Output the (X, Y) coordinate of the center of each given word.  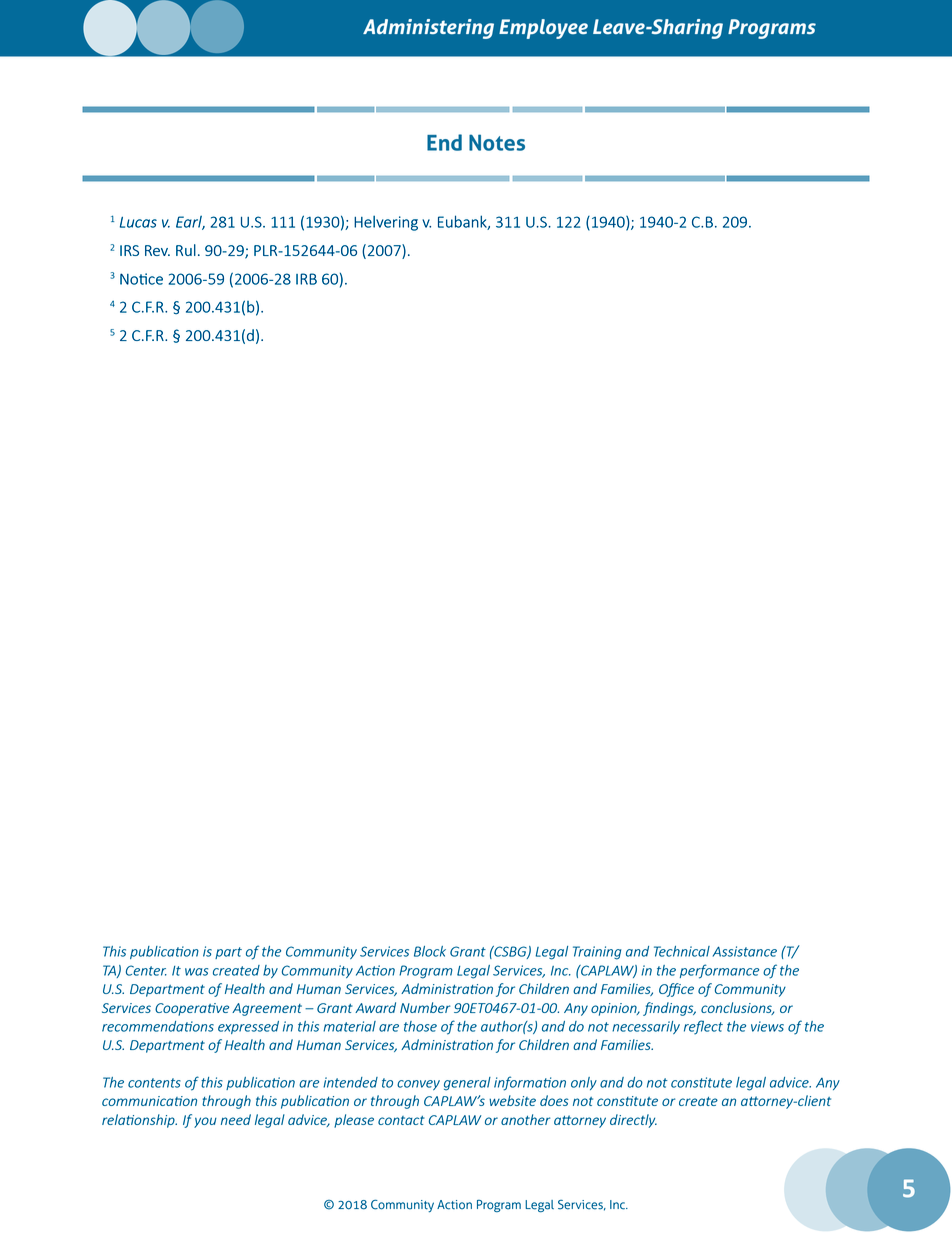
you (205, 1122)
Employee (543, 29)
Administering (428, 29)
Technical (682, 951)
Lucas (138, 222)
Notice (141, 279)
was (196, 972)
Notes (497, 142)
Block (430, 951)
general (467, 1084)
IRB (306, 279)
